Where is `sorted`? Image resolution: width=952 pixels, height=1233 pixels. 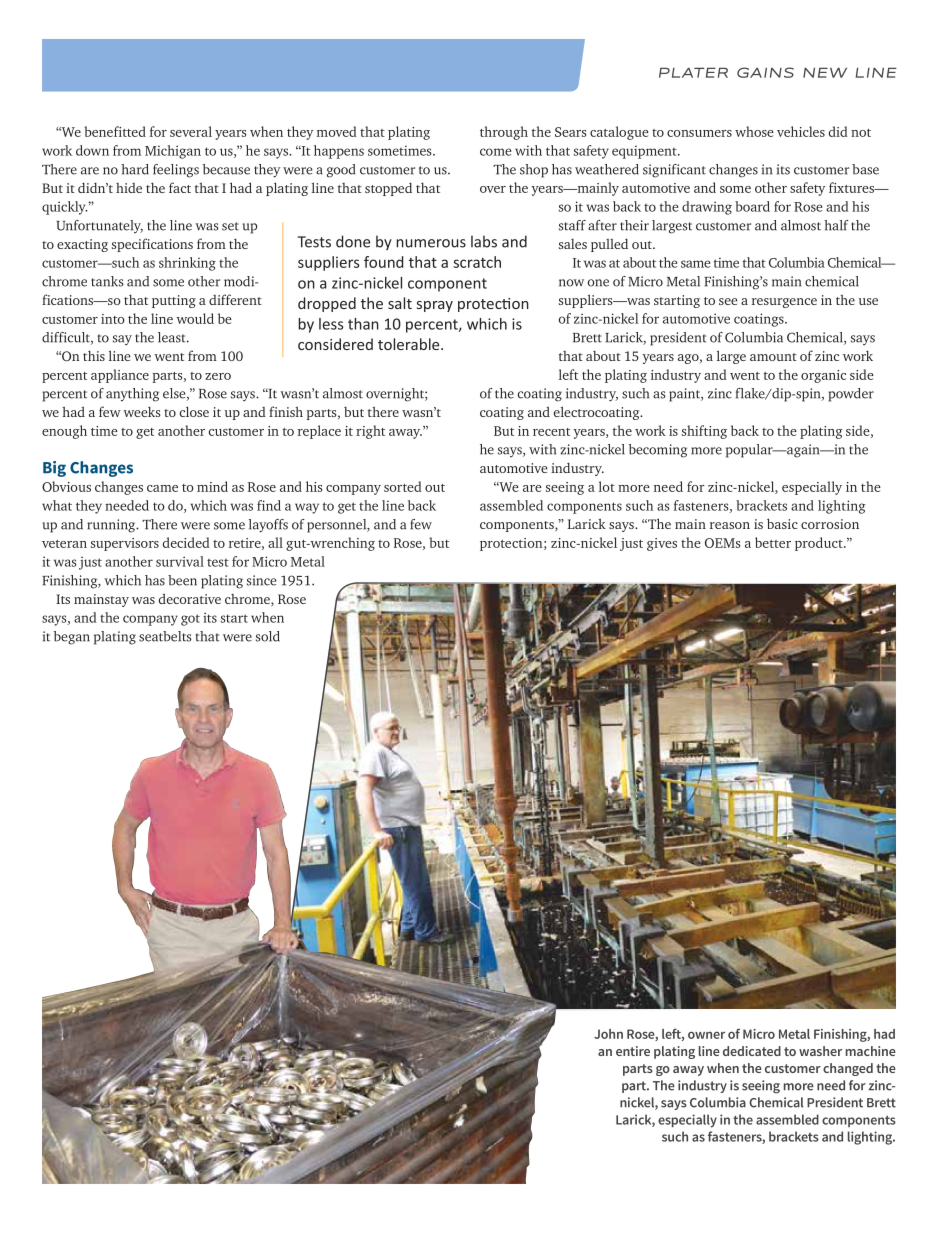
sorted is located at coordinates (403, 486).
